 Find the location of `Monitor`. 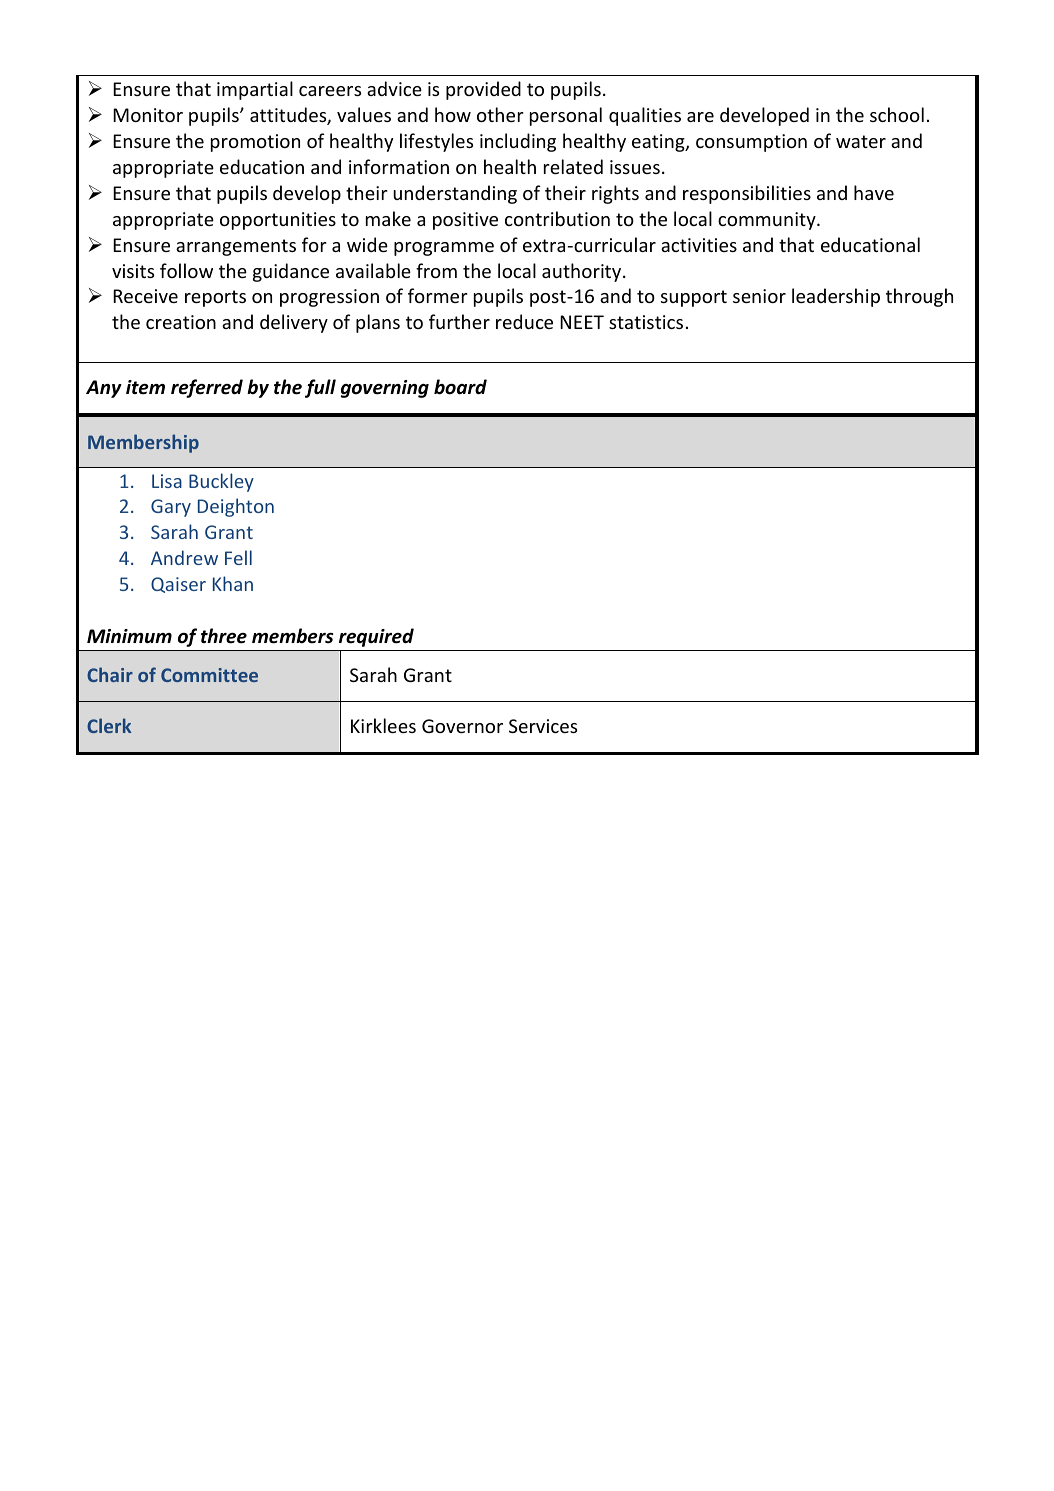

Monitor is located at coordinates (148, 115).
